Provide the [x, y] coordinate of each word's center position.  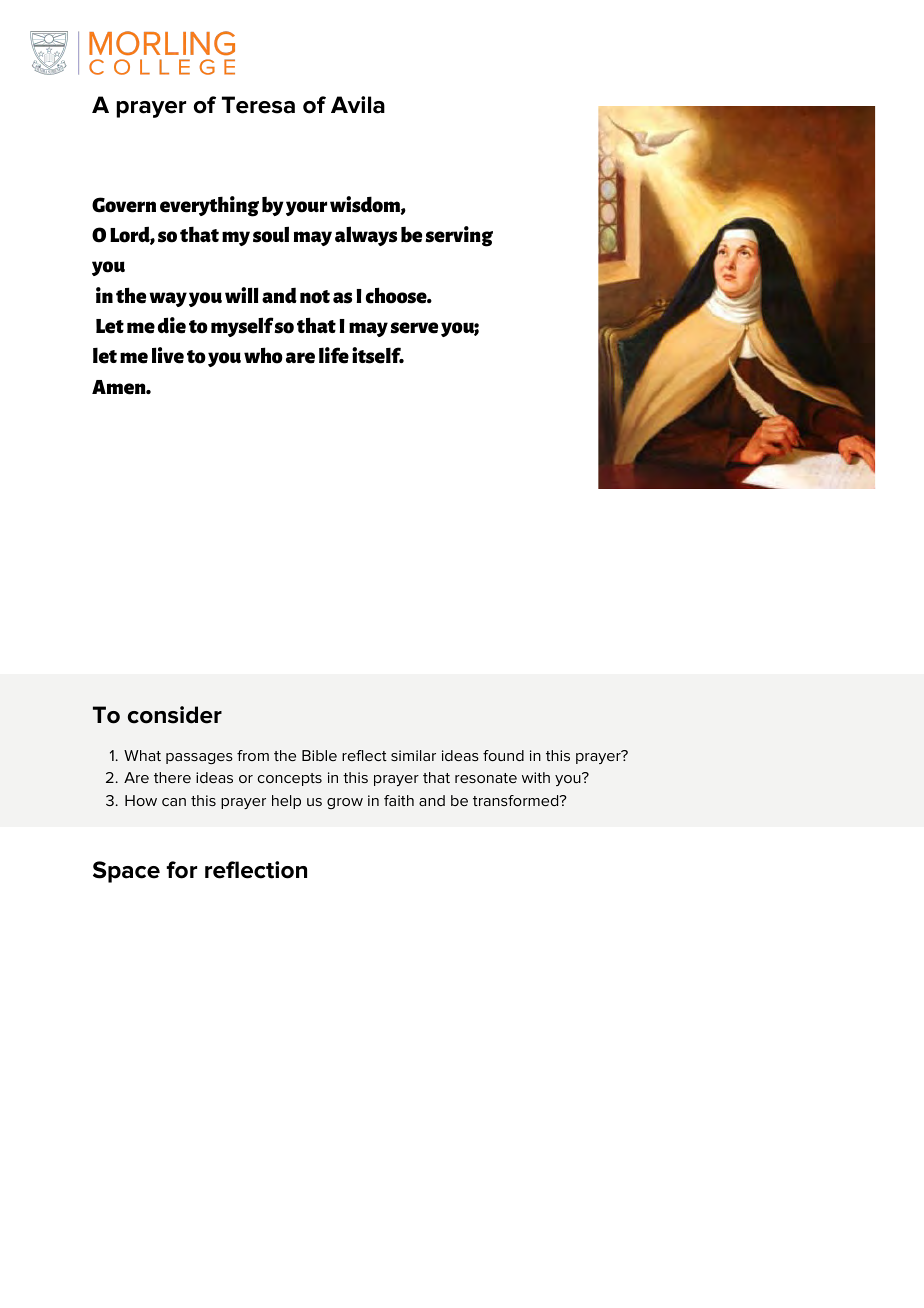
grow [345, 803]
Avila [358, 105]
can [174, 802]
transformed [516, 800]
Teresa [258, 105]
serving [459, 236]
